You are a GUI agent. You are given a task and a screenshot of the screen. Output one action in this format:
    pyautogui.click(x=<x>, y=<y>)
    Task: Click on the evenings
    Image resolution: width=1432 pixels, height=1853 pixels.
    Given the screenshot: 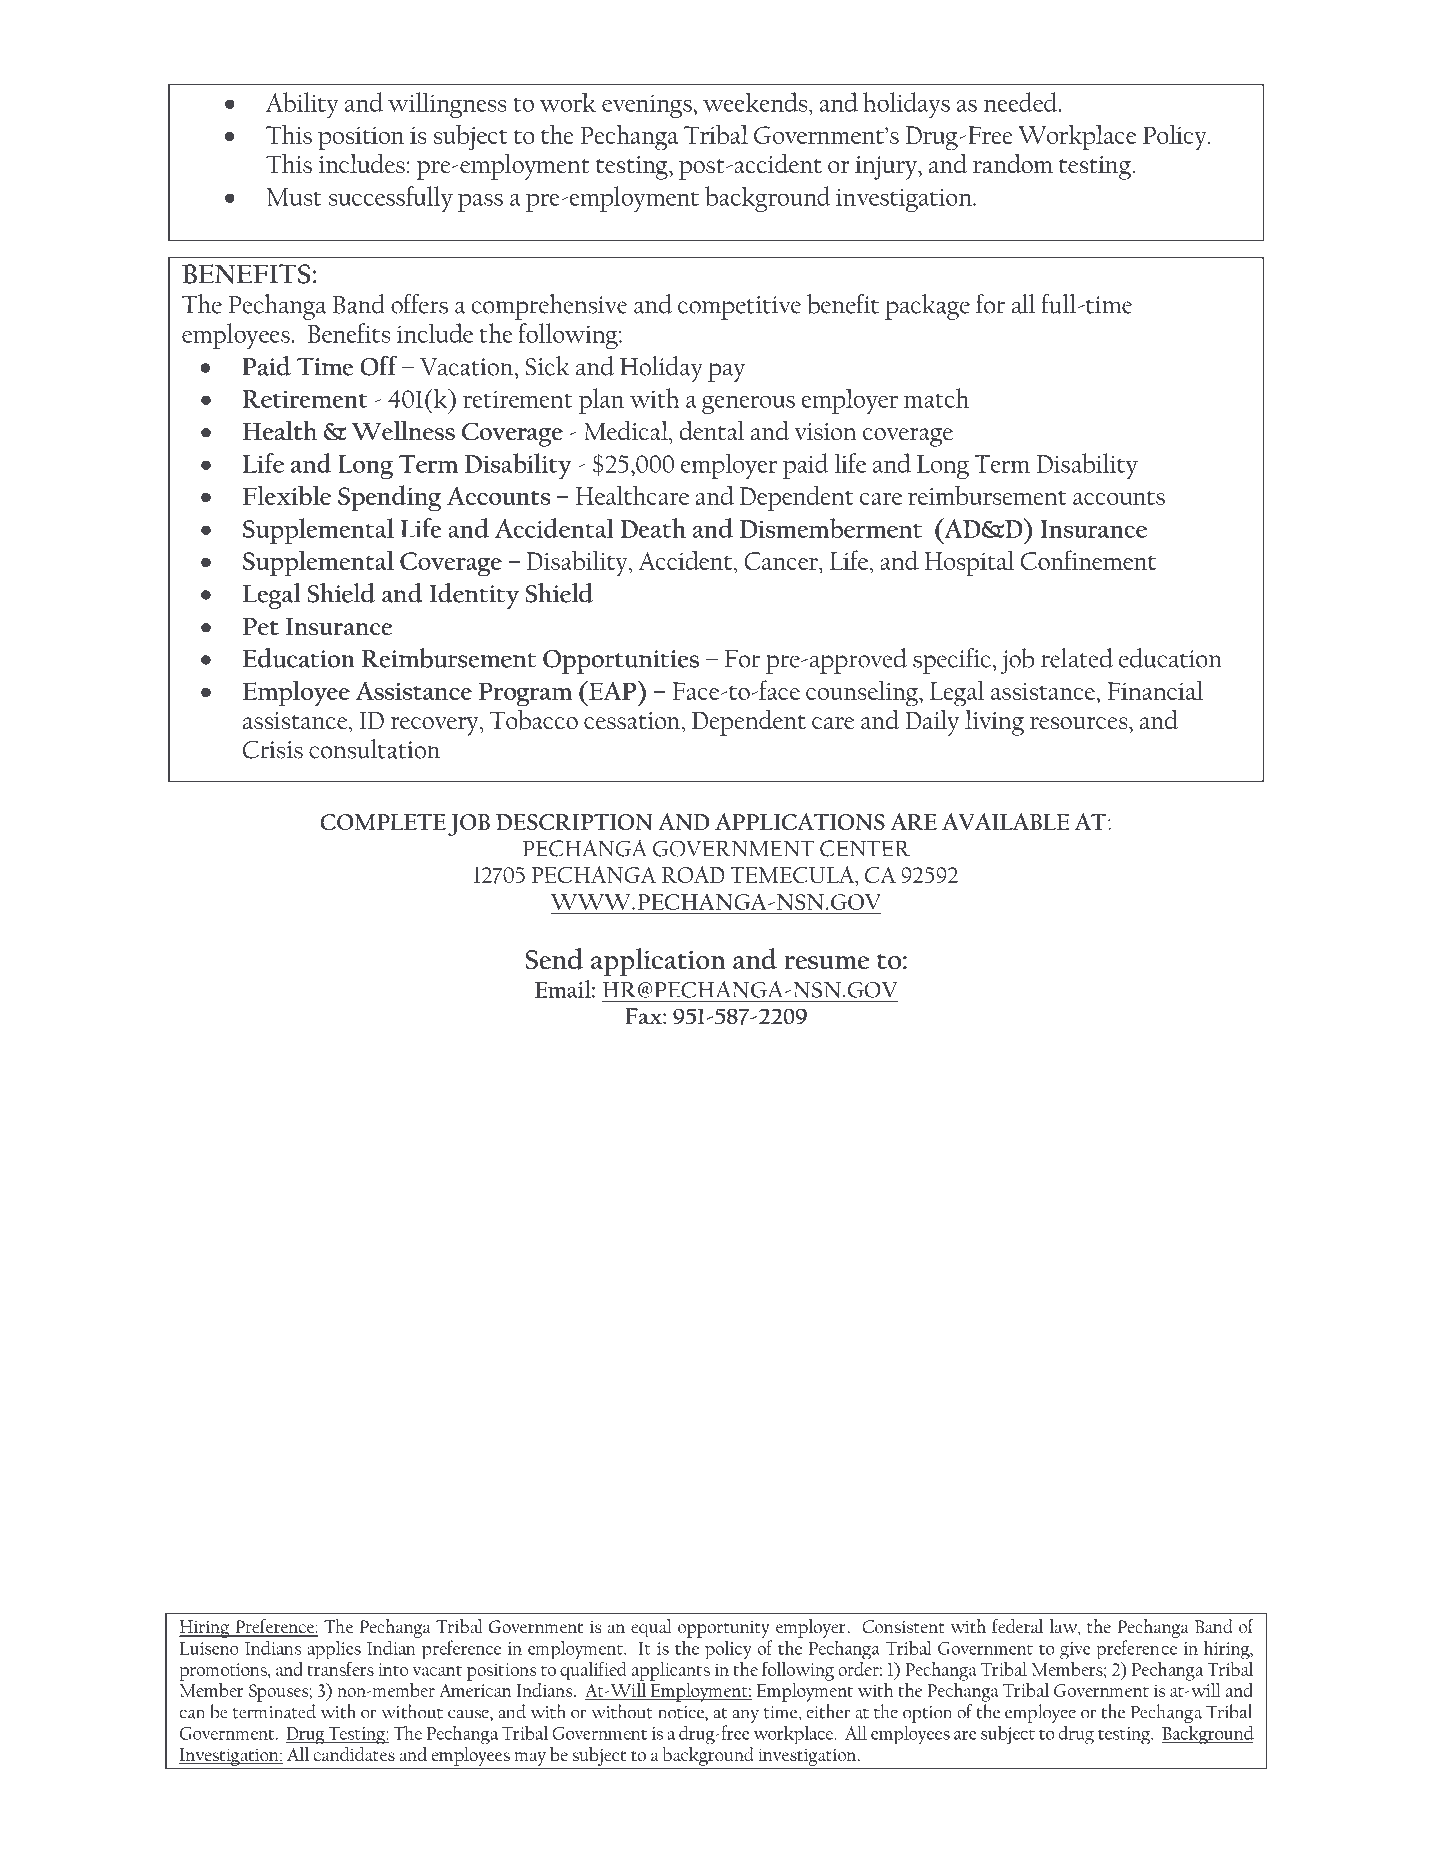 What is the action you would take?
    pyautogui.click(x=648, y=106)
